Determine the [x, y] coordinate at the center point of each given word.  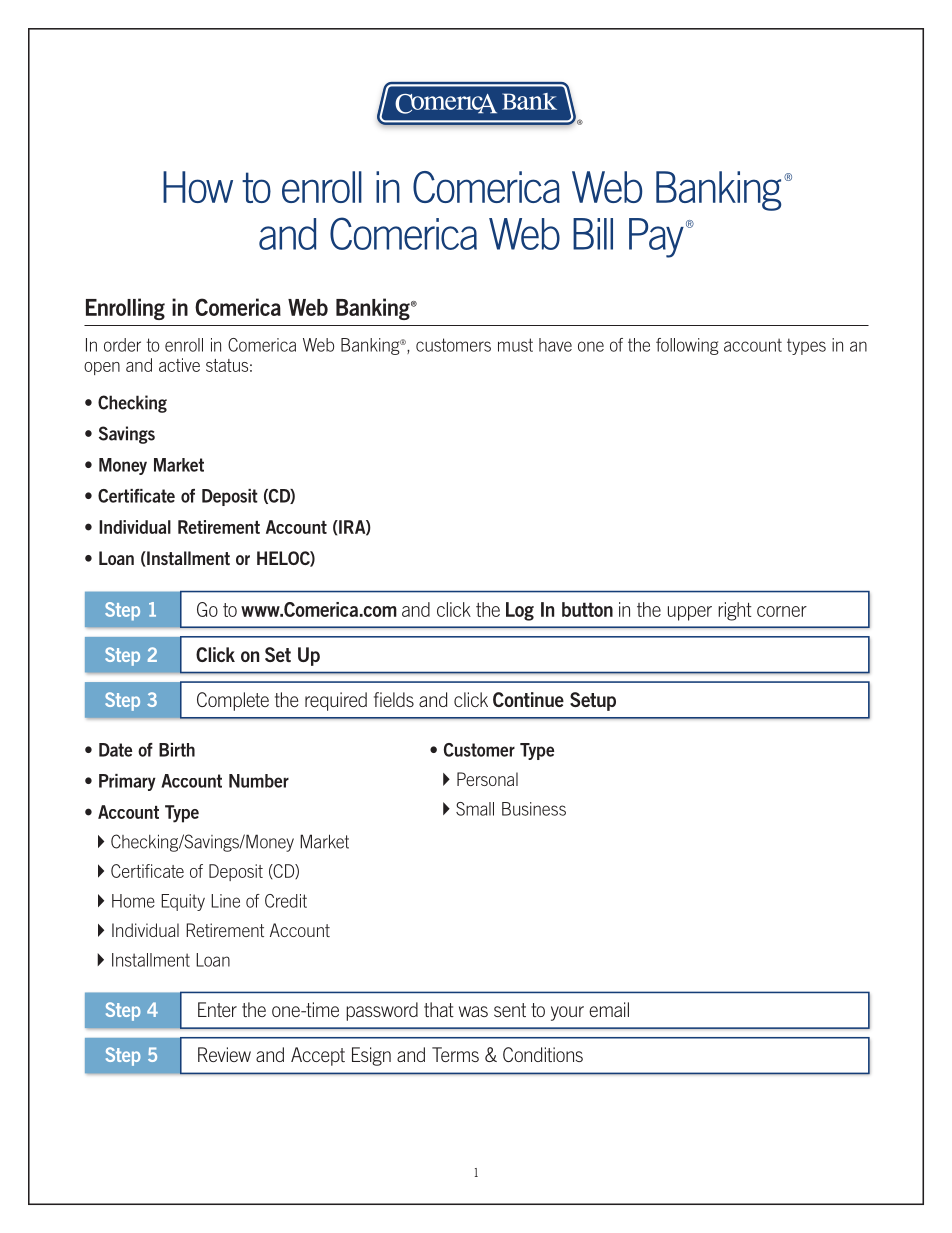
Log [520, 611]
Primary [127, 782]
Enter [217, 1009]
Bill [593, 234]
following [687, 346]
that [439, 1009]
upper [690, 613]
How [198, 187]
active [179, 365]
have [555, 345]
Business [534, 809]
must [515, 345]
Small [475, 809]
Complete [233, 701]
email [609, 1009]
